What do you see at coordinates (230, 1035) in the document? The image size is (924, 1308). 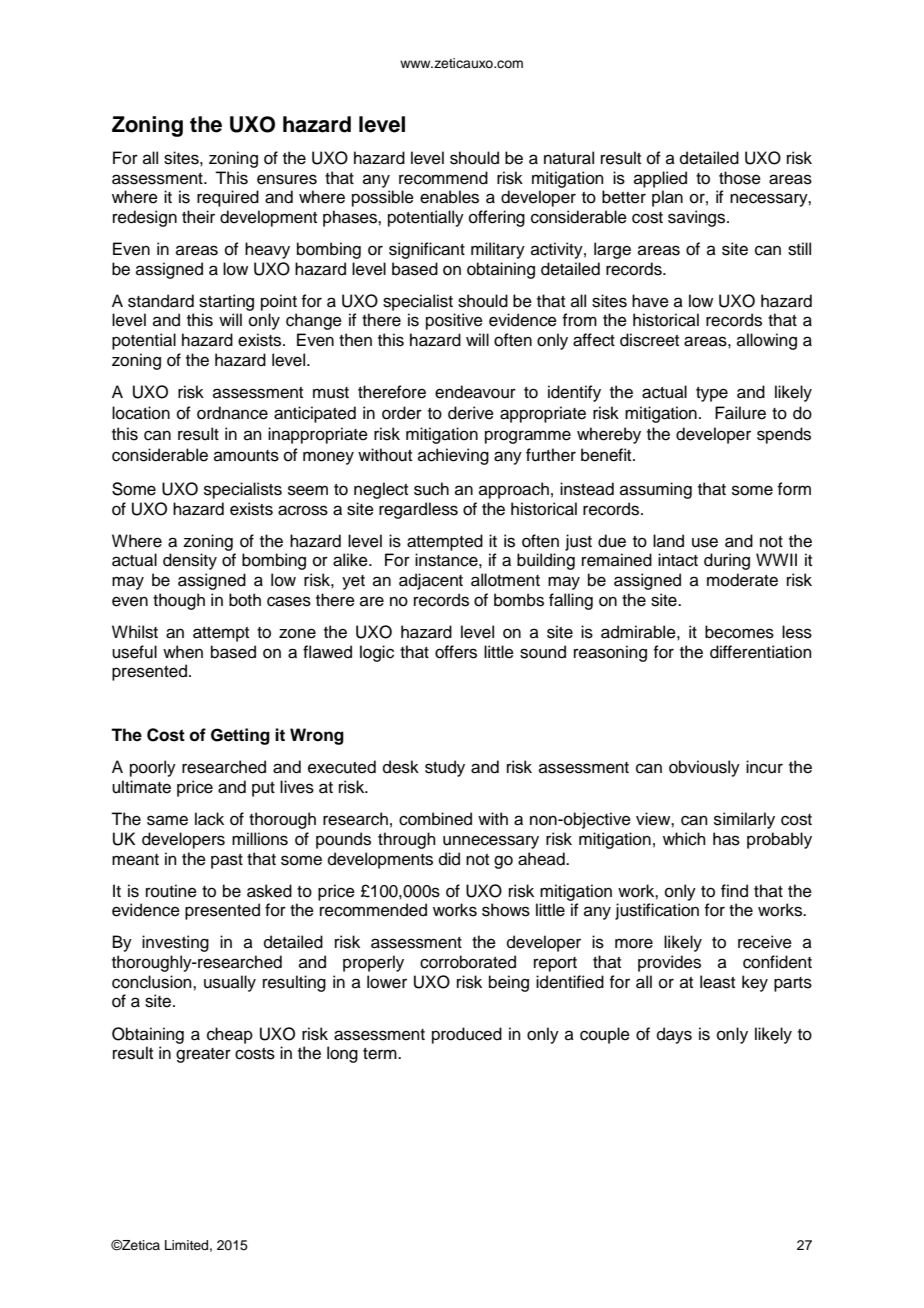 I see `cheap` at bounding box center [230, 1035].
